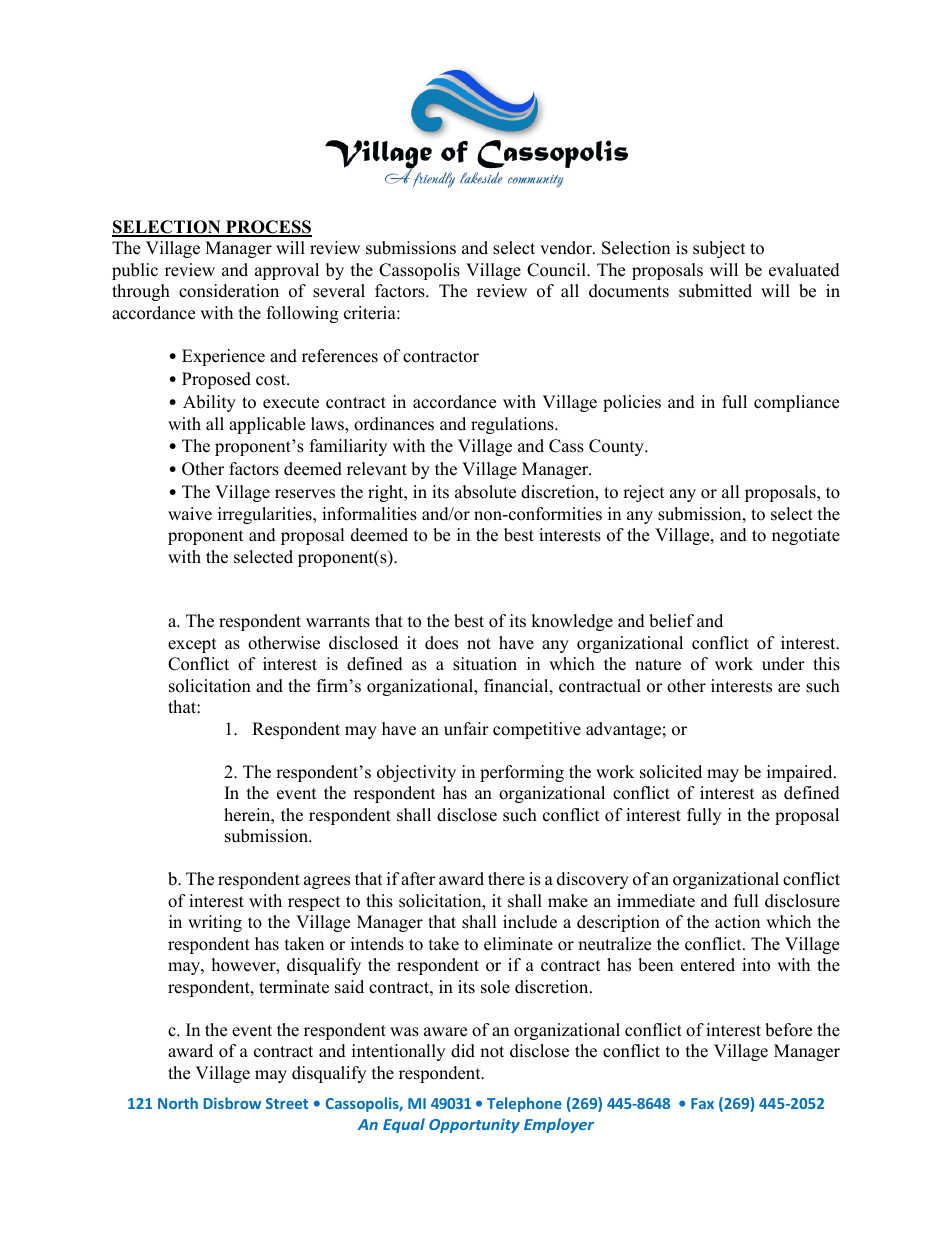 The width and height of the document is (952, 1233). I want to click on situation, so click(485, 664).
